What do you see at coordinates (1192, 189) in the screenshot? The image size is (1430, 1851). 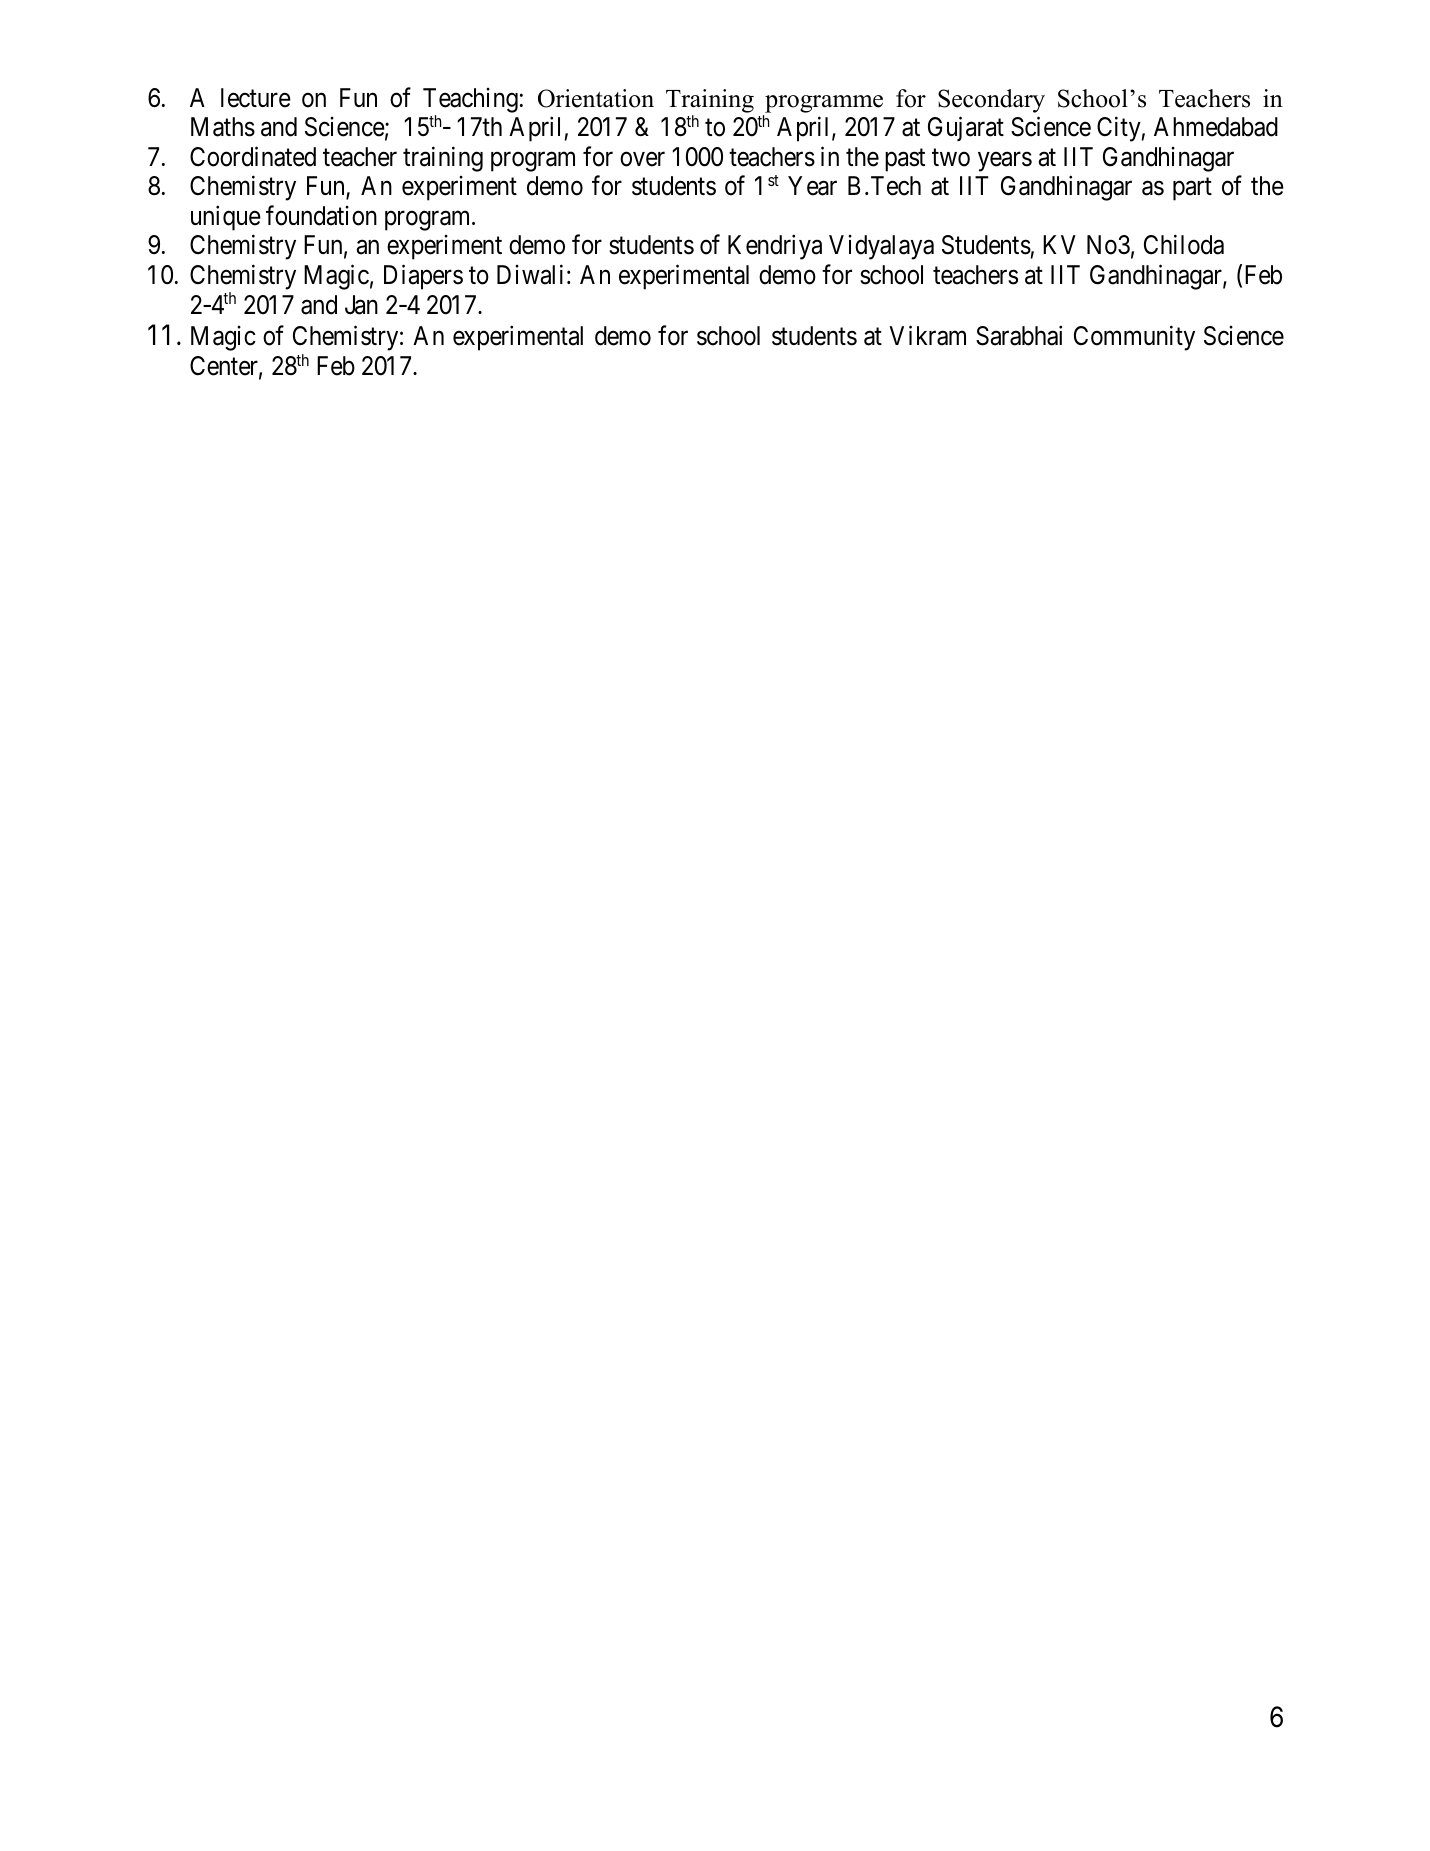 I see `part` at bounding box center [1192, 189].
